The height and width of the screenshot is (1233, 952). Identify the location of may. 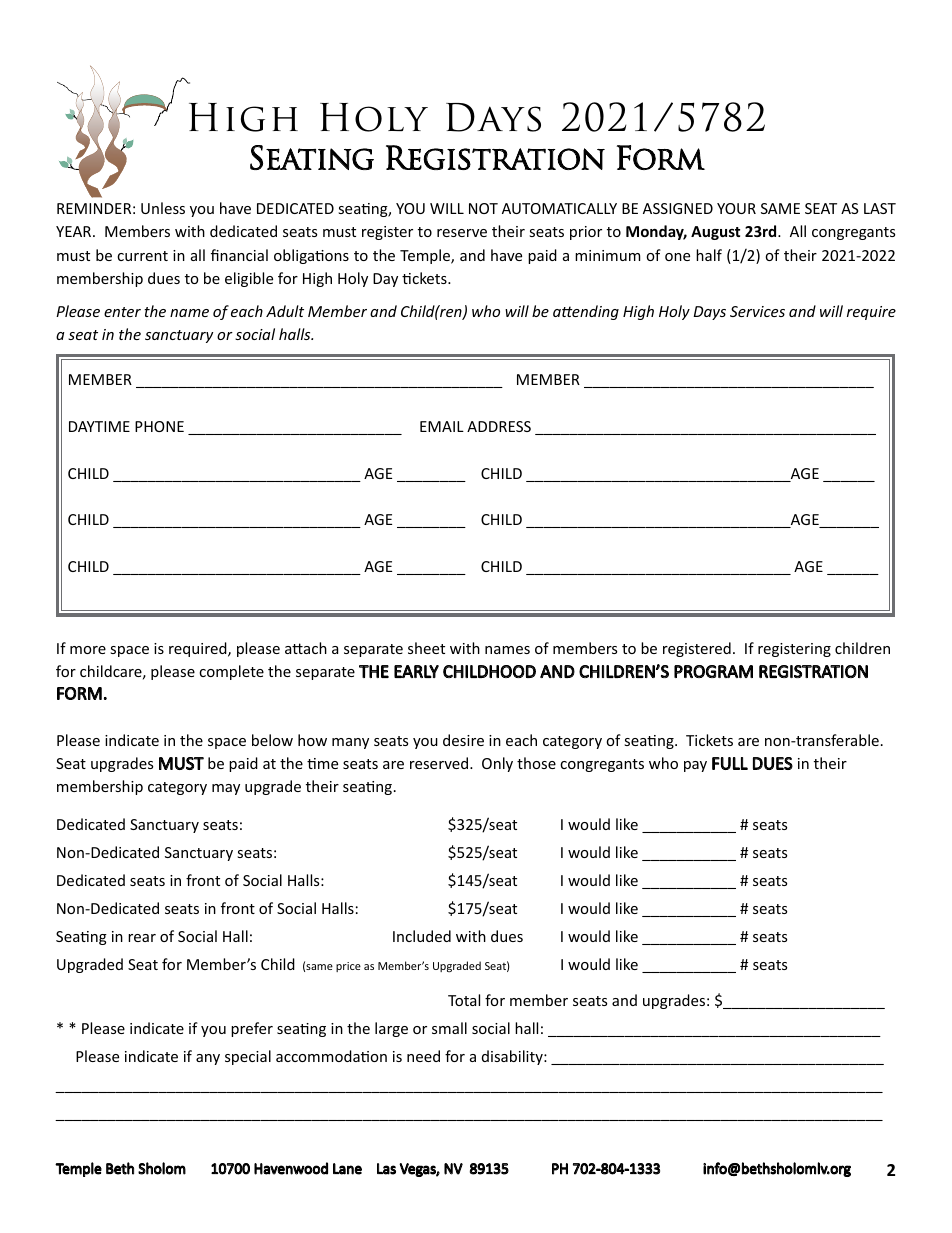
(226, 789).
